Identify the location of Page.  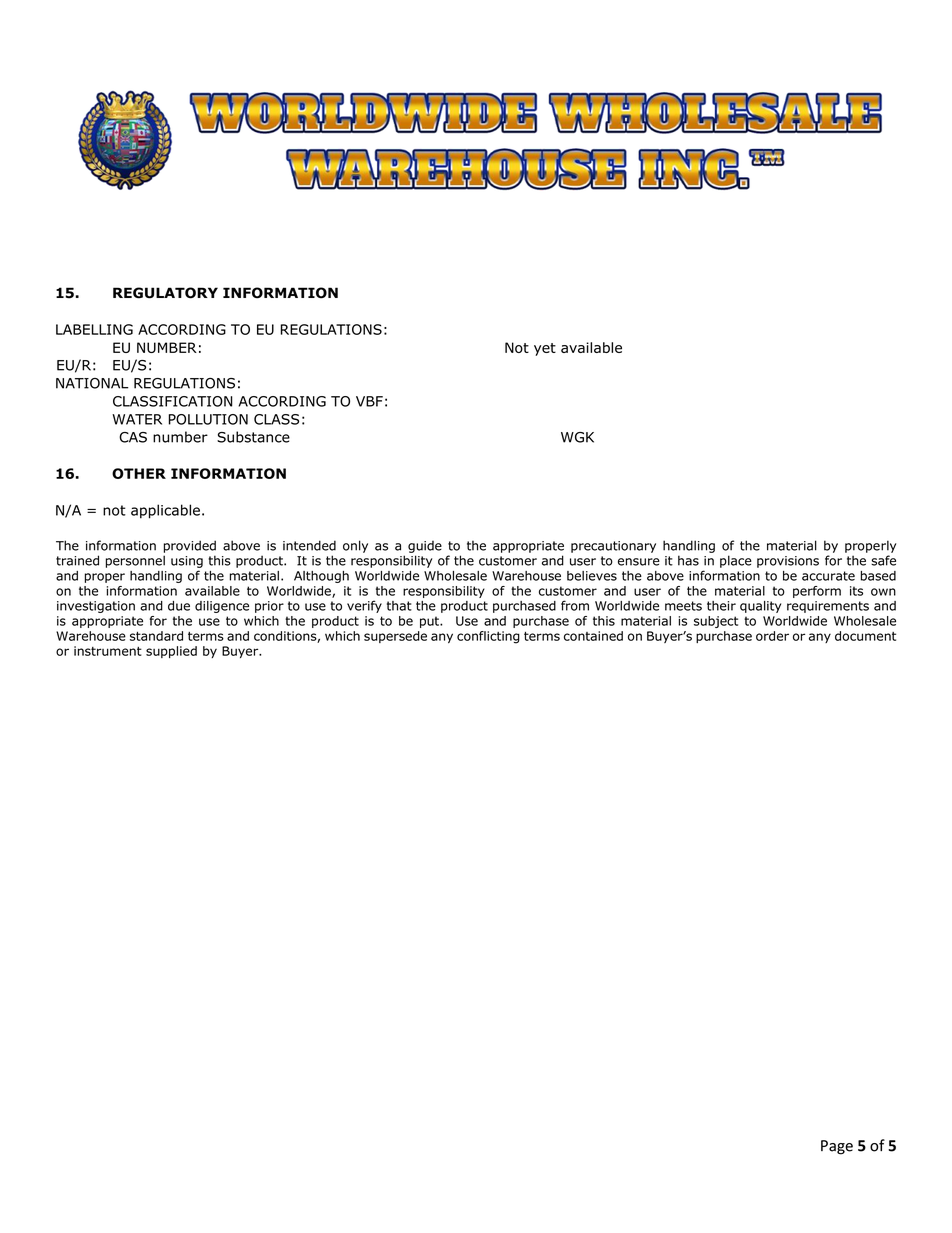
(837, 1147).
